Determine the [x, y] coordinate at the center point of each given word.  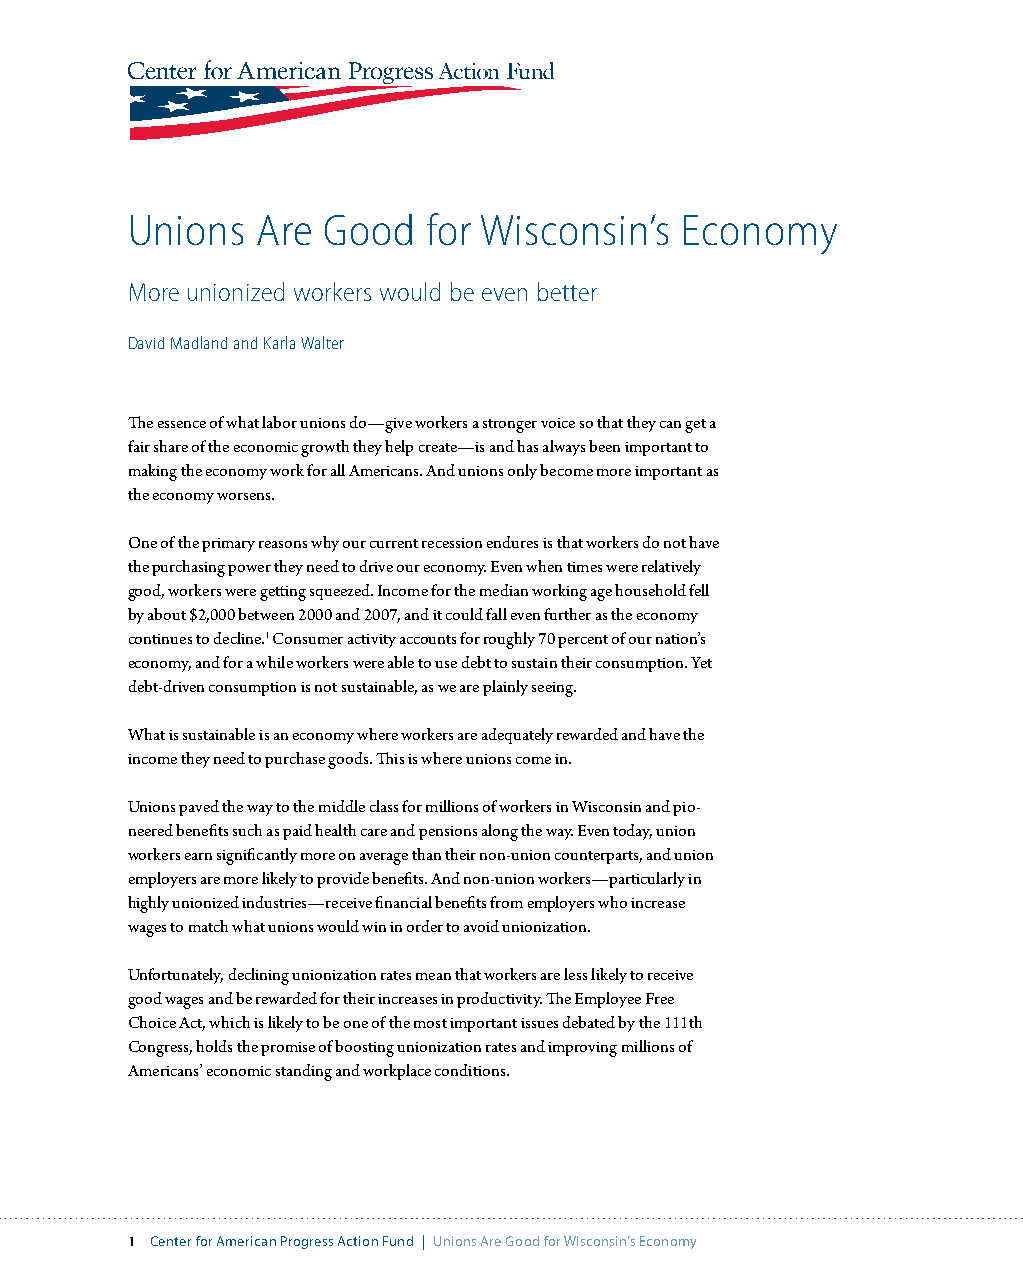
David [146, 343]
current [394, 543]
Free [660, 998]
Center [171, 1241]
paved [199, 808]
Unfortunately [175, 976]
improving [582, 1049]
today [632, 832]
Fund [398, 1241]
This [390, 758]
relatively [671, 568]
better [567, 291]
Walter [322, 342]
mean [433, 976]
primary [228, 545]
